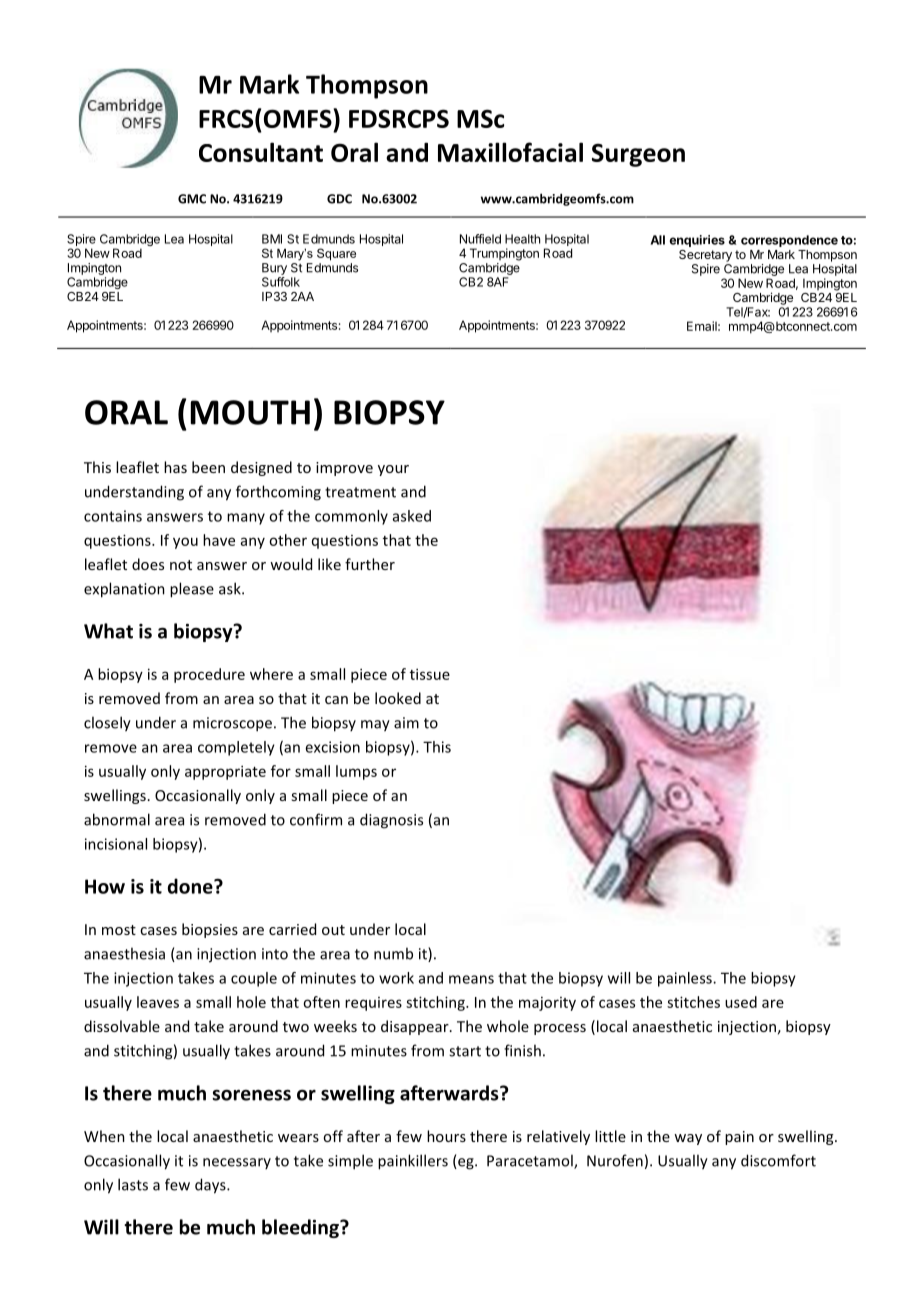  I want to click on days, so click(211, 1186).
